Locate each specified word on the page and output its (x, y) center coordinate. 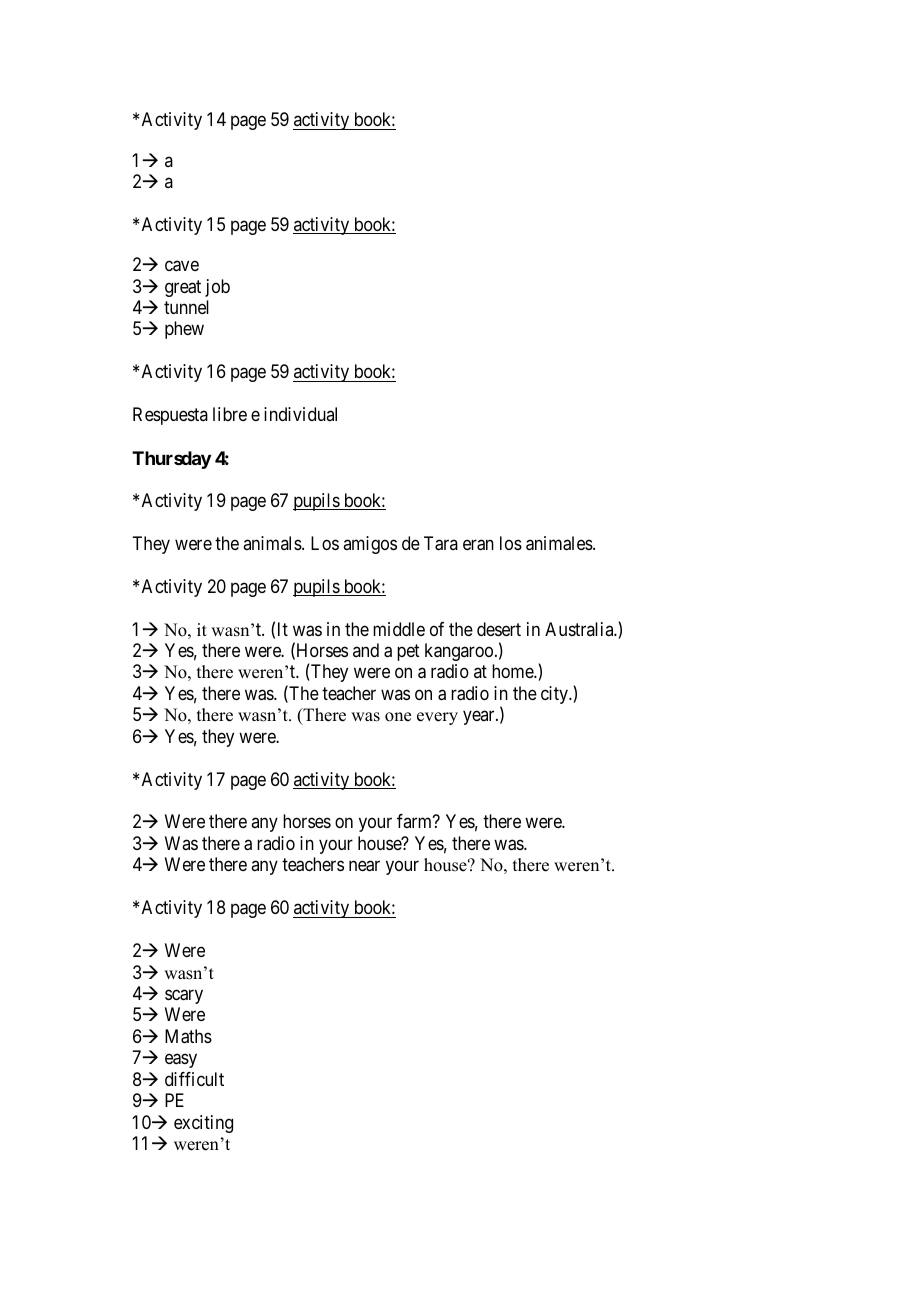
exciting (203, 1124)
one (398, 717)
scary (184, 996)
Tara (441, 543)
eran (478, 545)
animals (273, 543)
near (364, 866)
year (480, 718)
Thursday (171, 460)
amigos (370, 545)
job (217, 288)
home (513, 671)
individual (300, 414)
